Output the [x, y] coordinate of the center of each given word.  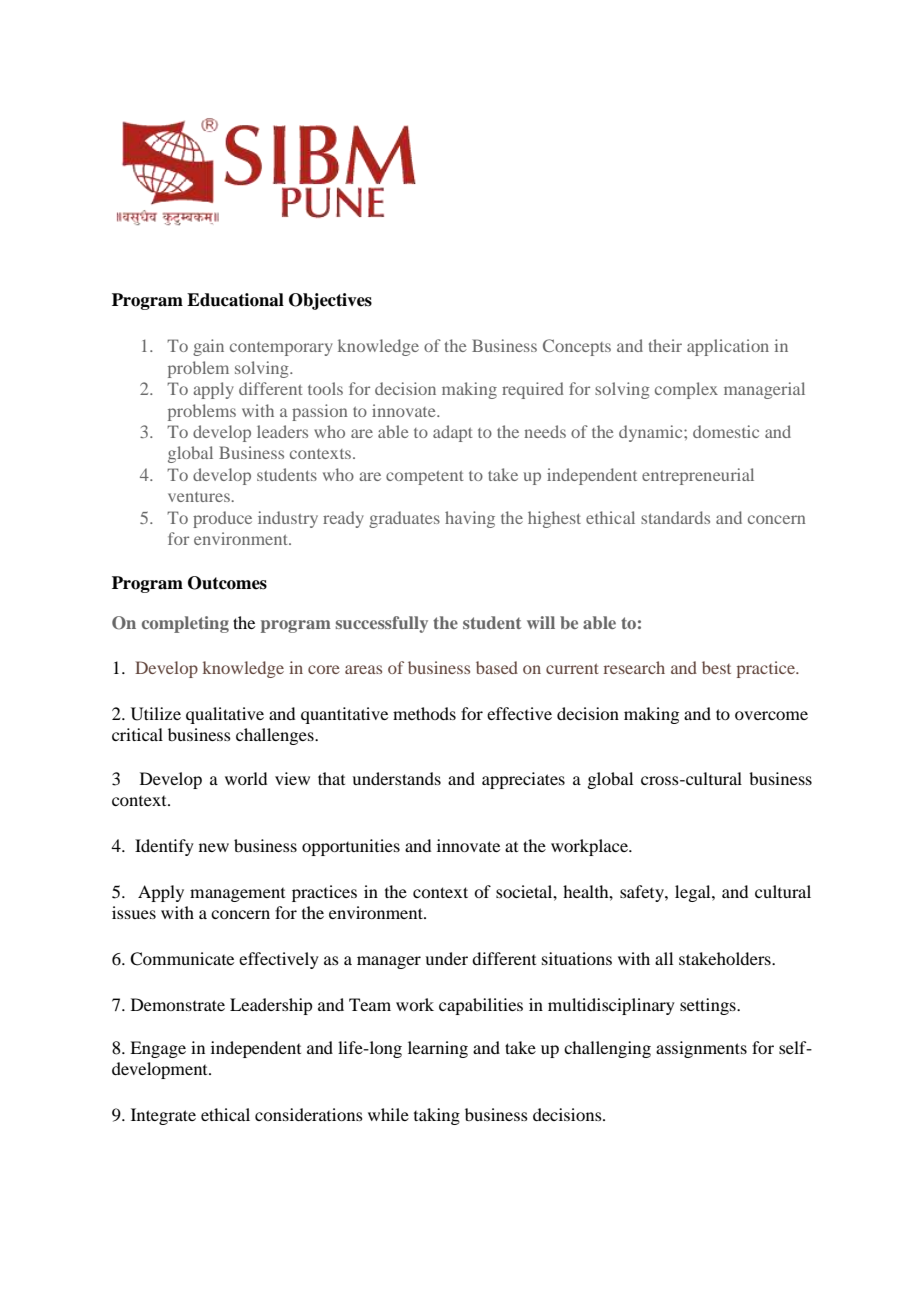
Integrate [163, 1116]
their [665, 345]
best [716, 667]
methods [424, 713]
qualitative [225, 715]
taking [437, 1116]
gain [208, 347]
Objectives [330, 301]
